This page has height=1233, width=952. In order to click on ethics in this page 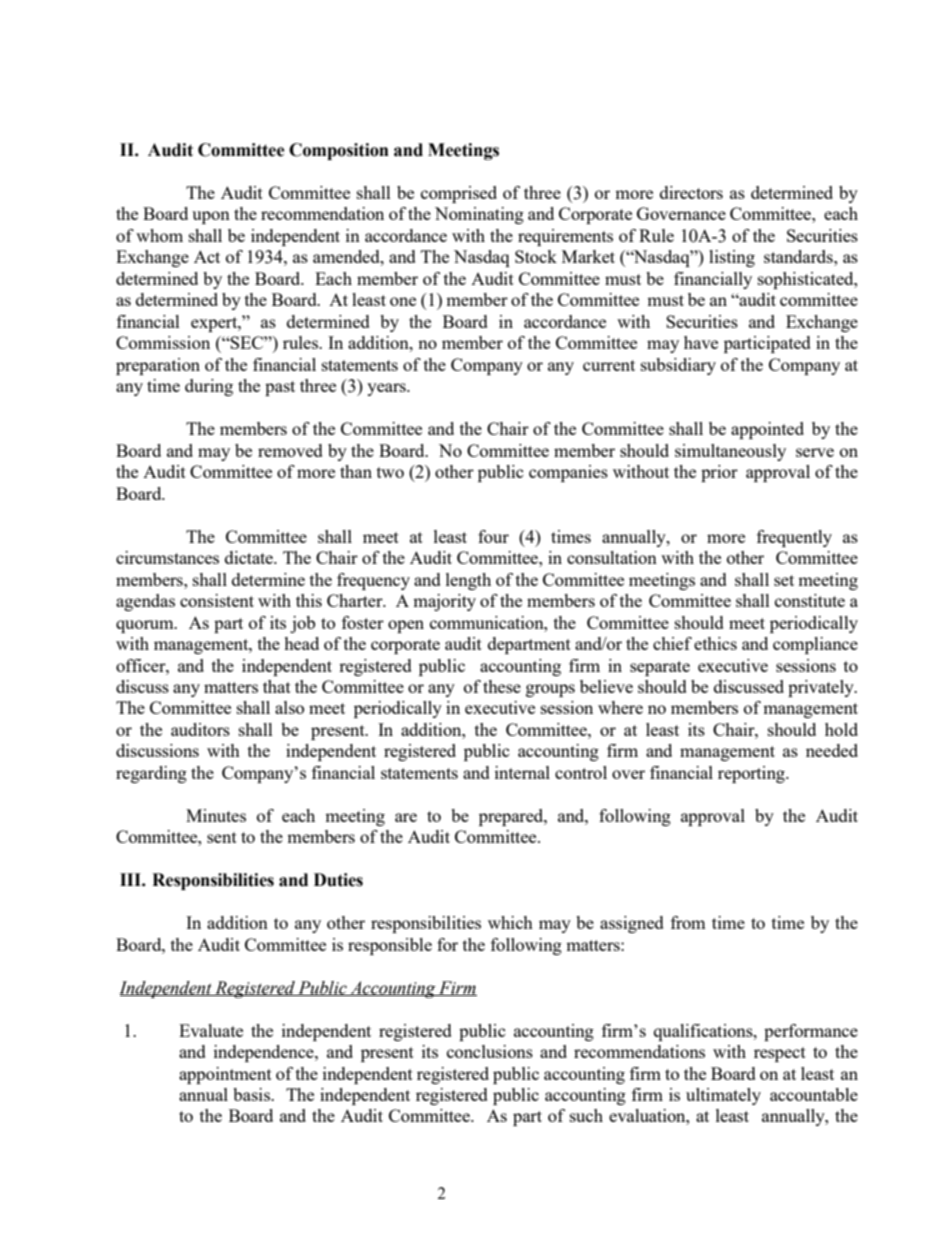, I will do `click(715, 643)`.
